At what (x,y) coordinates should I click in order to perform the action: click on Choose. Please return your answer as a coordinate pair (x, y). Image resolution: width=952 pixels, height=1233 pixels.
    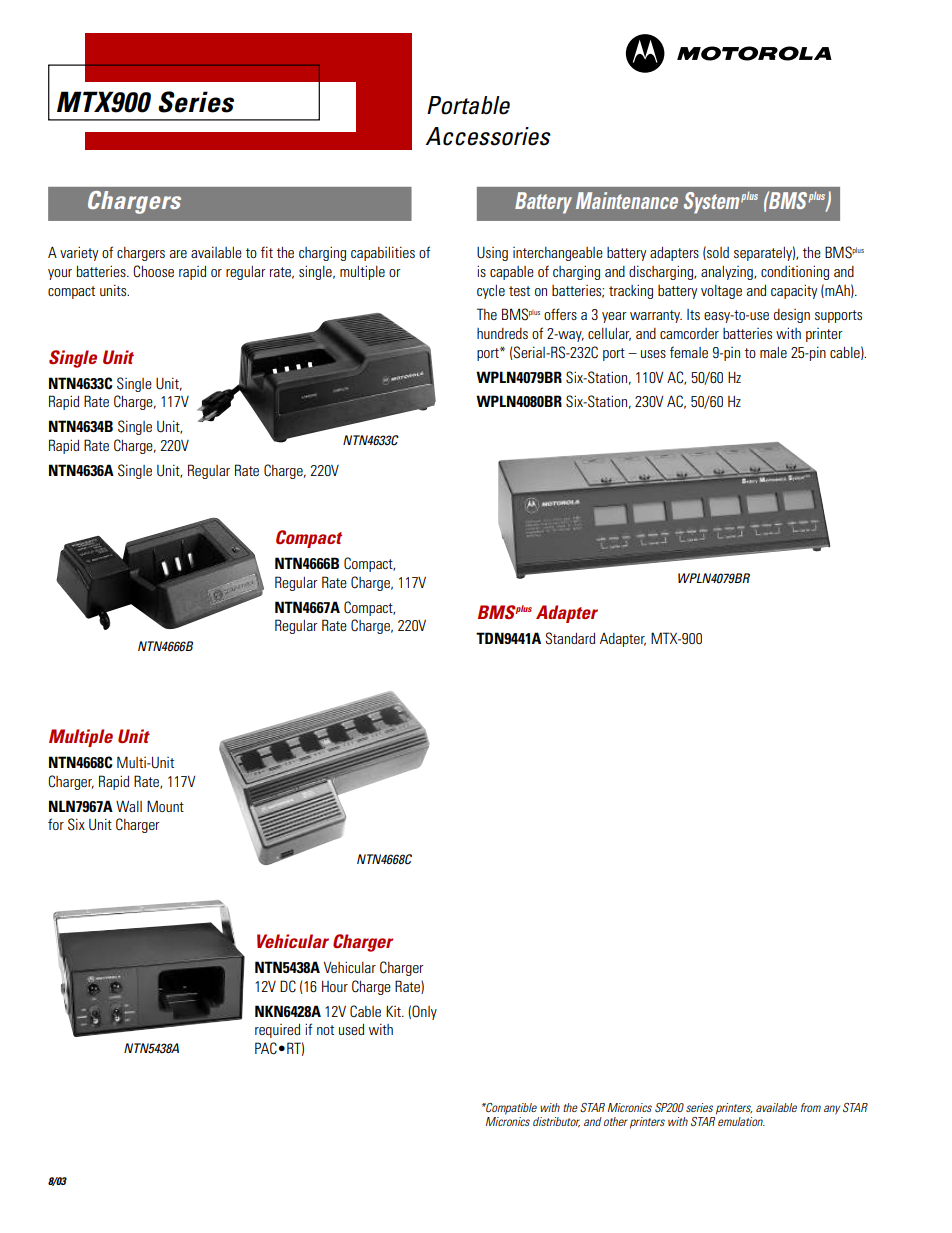
    Looking at the image, I should click on (153, 271).
